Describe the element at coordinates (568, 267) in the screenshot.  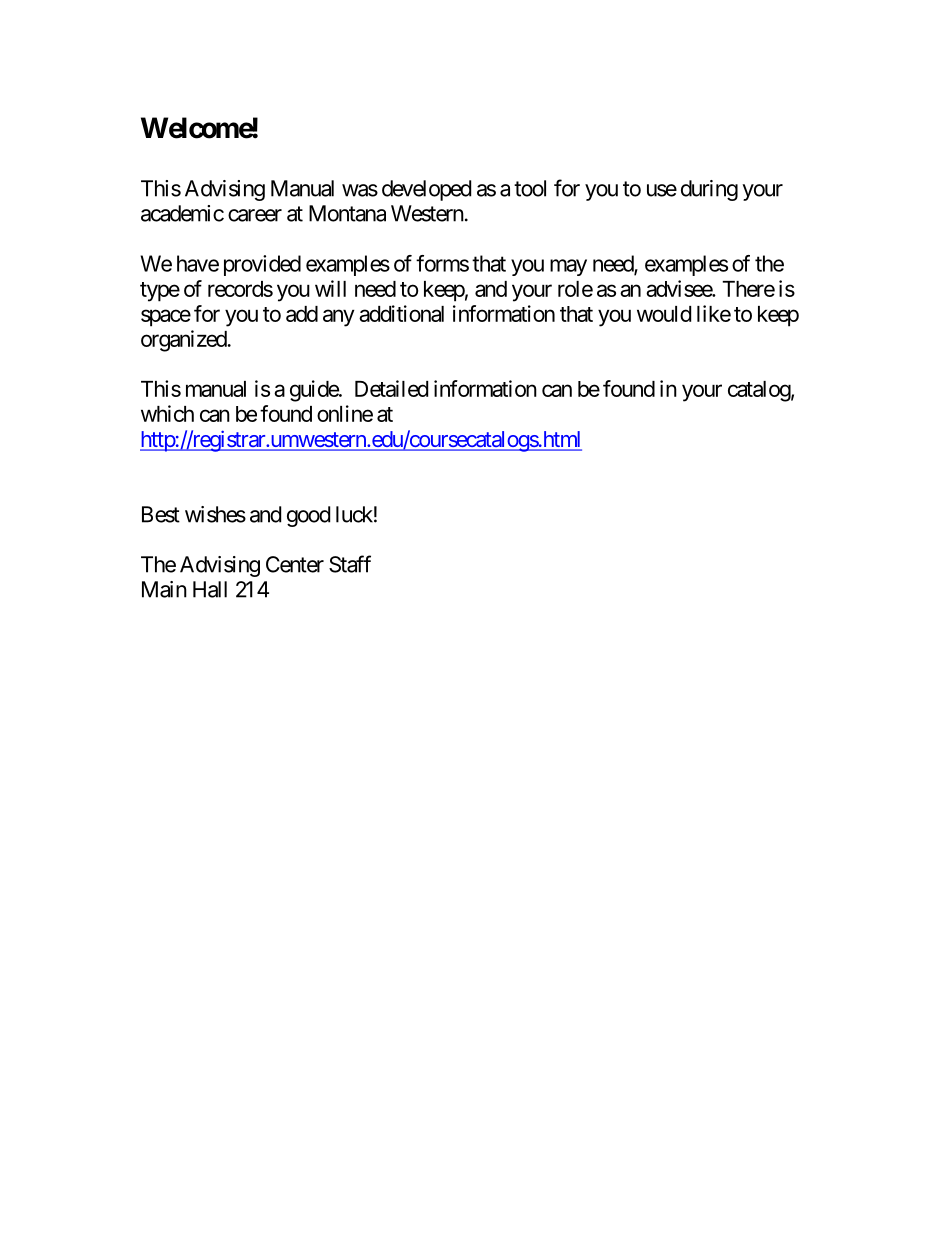
I see `may` at that location.
